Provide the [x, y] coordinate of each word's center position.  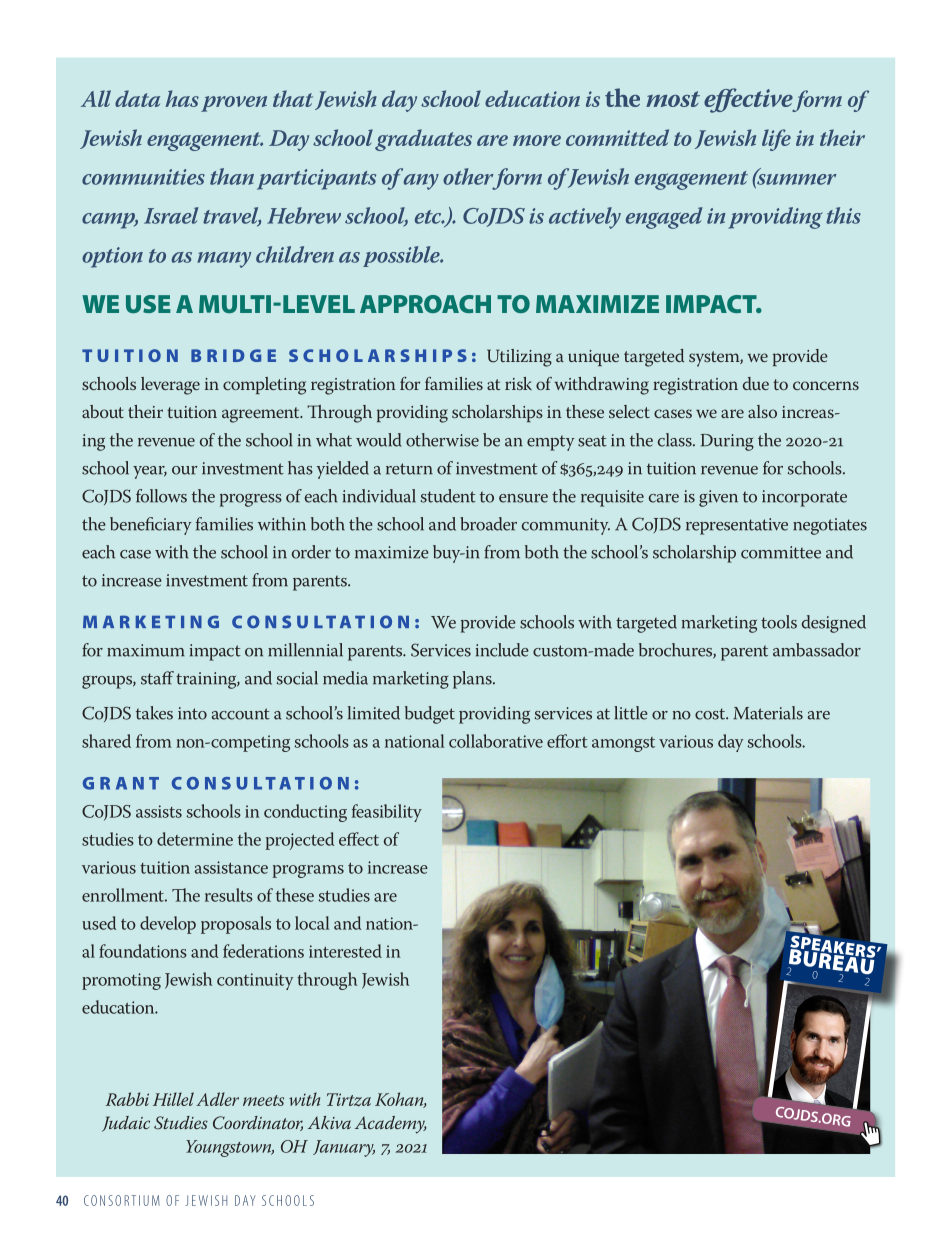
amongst [623, 744]
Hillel [173, 1099]
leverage [170, 386]
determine [195, 839]
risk [518, 383]
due [756, 383]
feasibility [387, 813]
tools [779, 622]
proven [234, 104]
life [776, 140]
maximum [146, 650]
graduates [423, 140]
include [502, 650]
